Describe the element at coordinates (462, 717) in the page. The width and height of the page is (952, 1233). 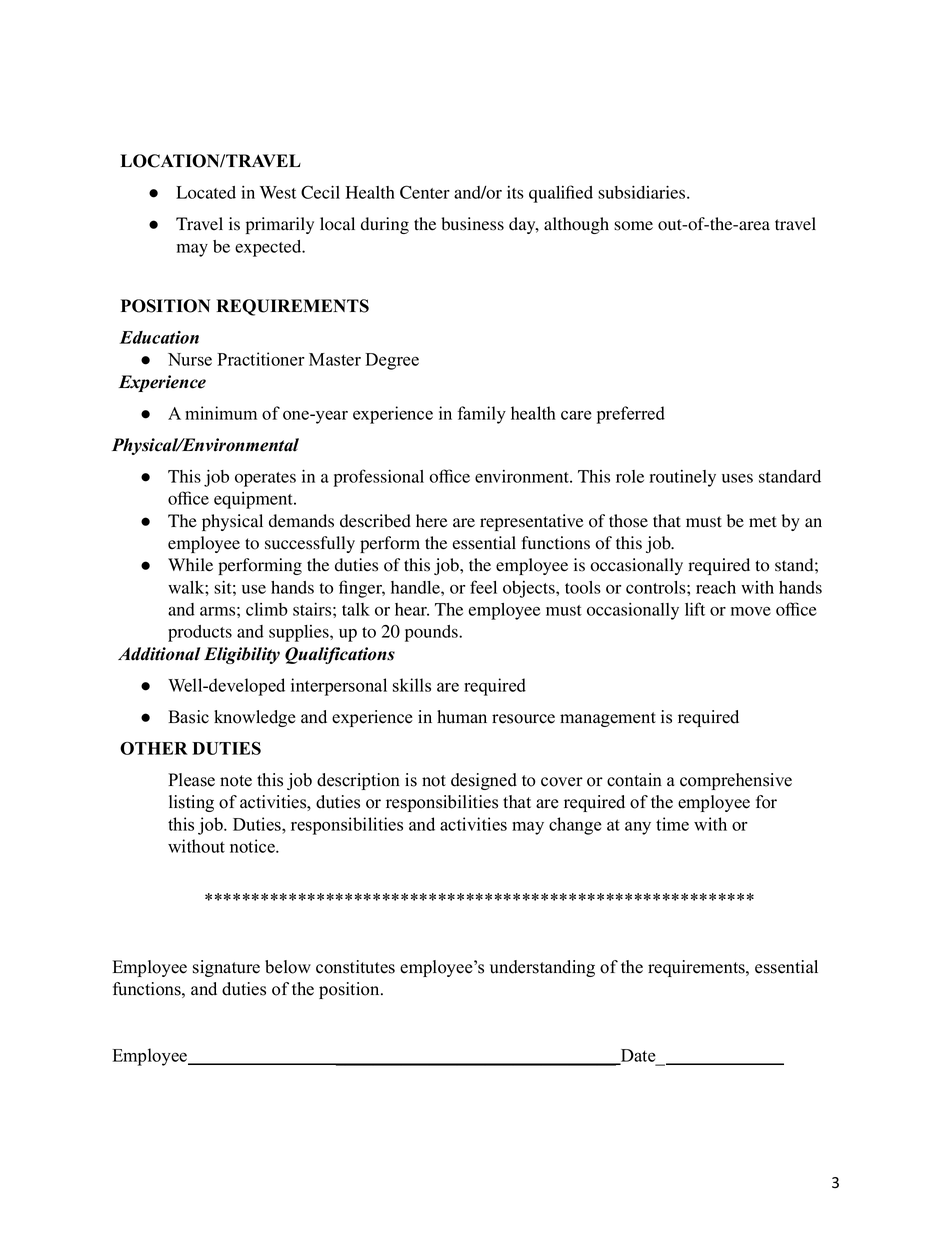
I see `human` at that location.
